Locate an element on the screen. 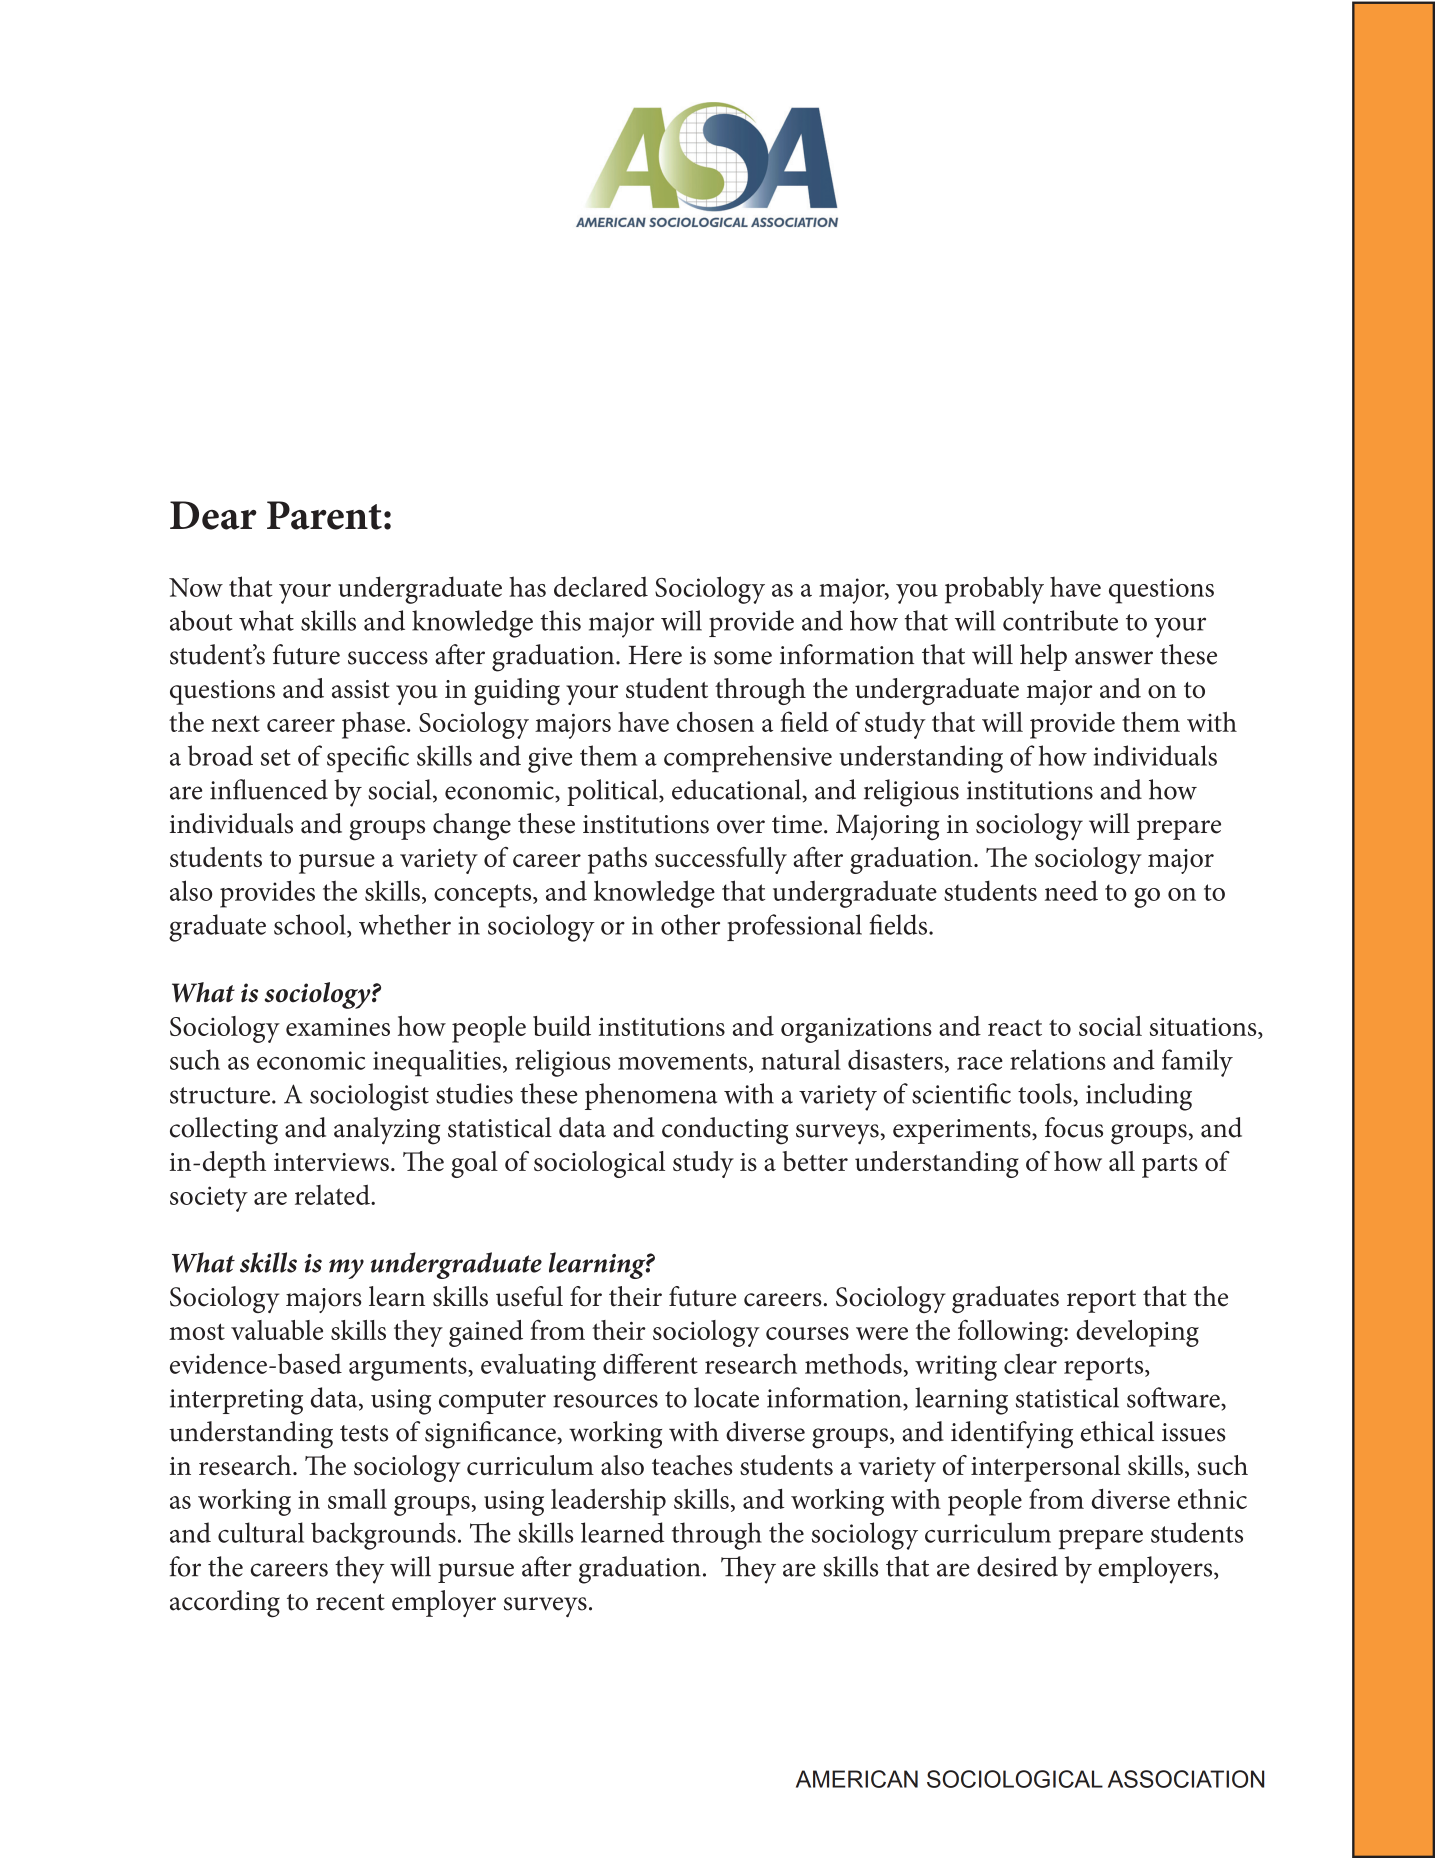 This screenshot has width=1435, height=1858. interviews is located at coordinates (331, 1162).
